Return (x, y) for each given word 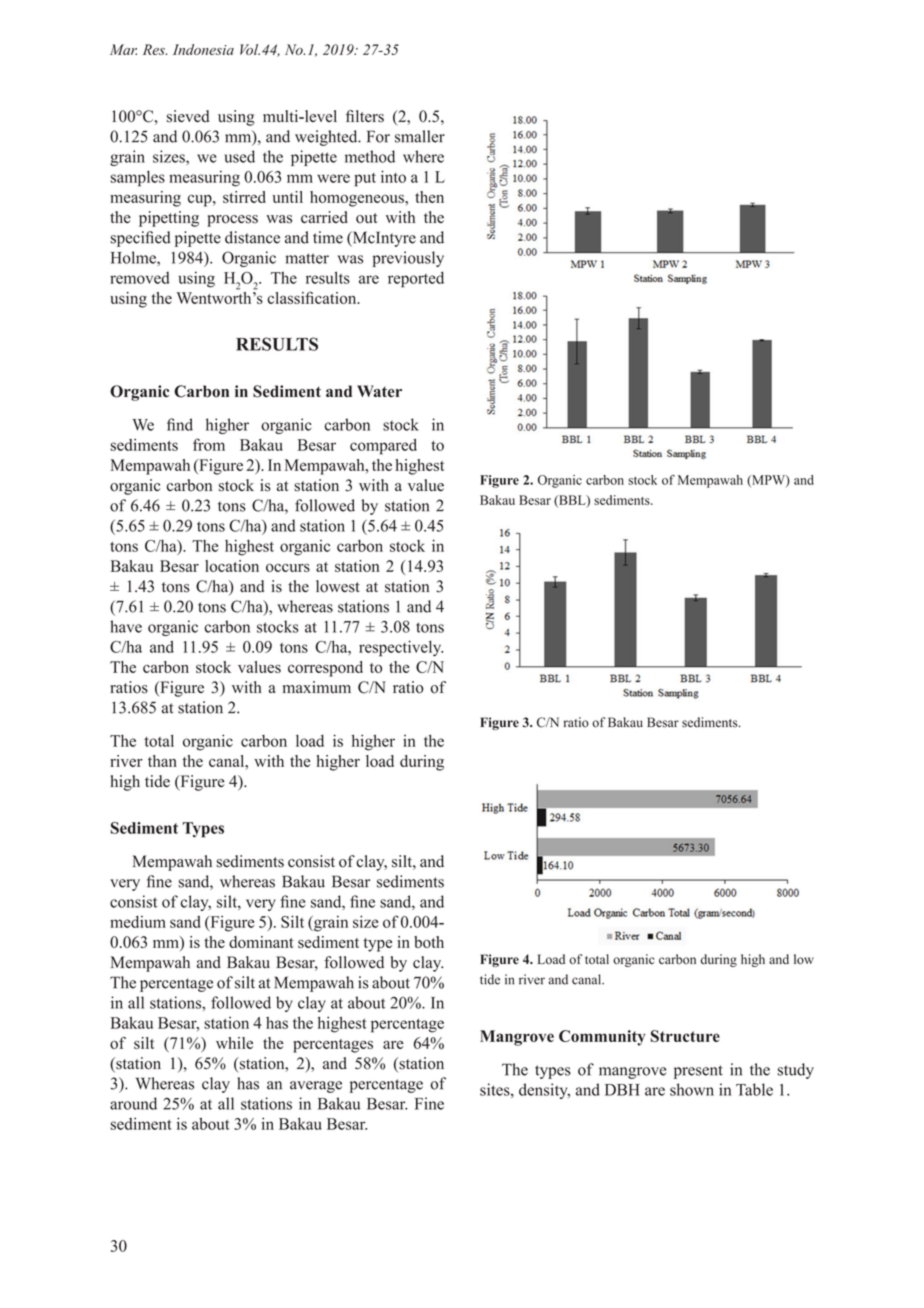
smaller (420, 136)
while (234, 1043)
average (316, 1087)
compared (383, 447)
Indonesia (203, 49)
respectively (401, 648)
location (232, 566)
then (429, 197)
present (698, 1072)
